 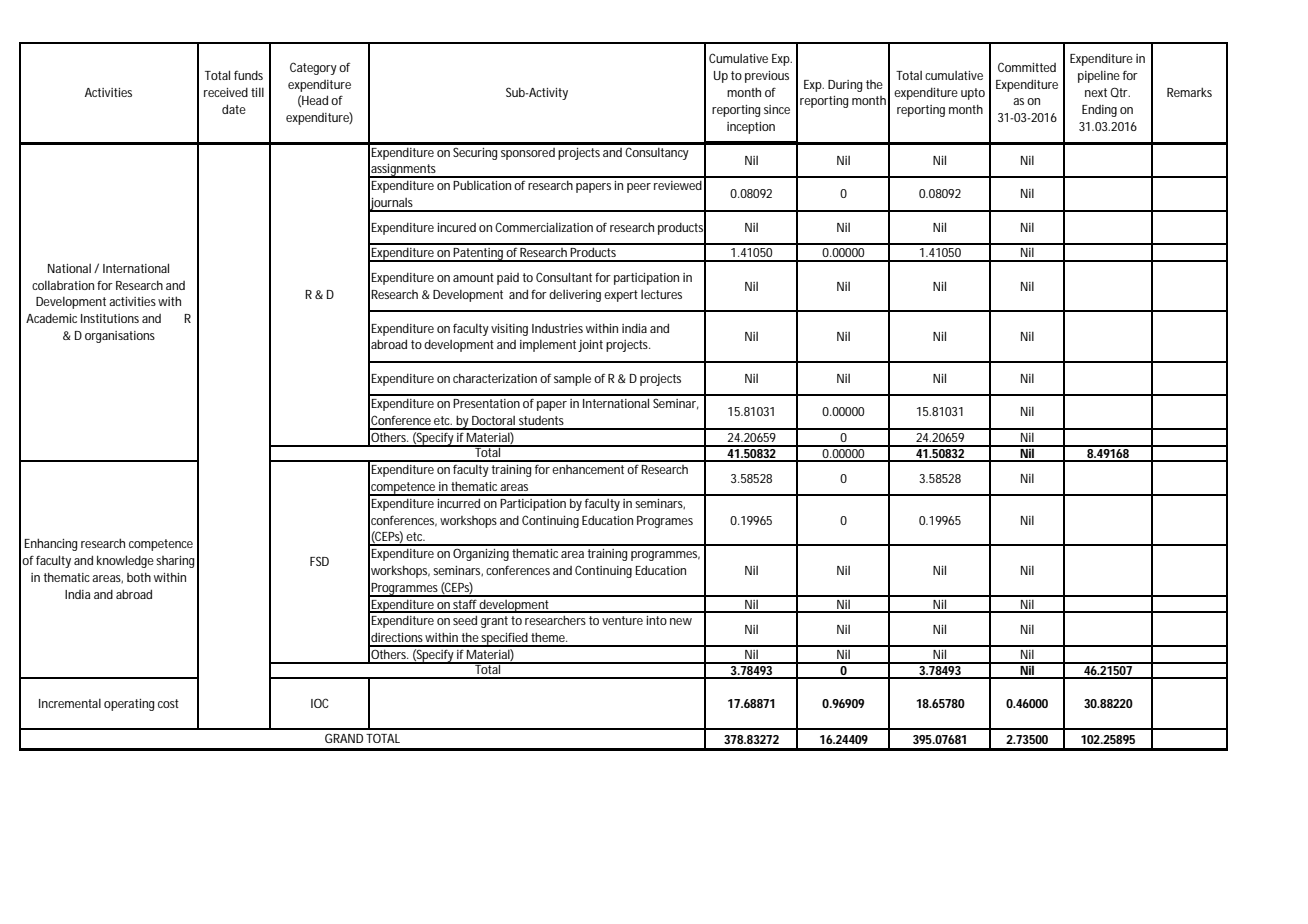 I want to click on joint, so click(x=590, y=346).
